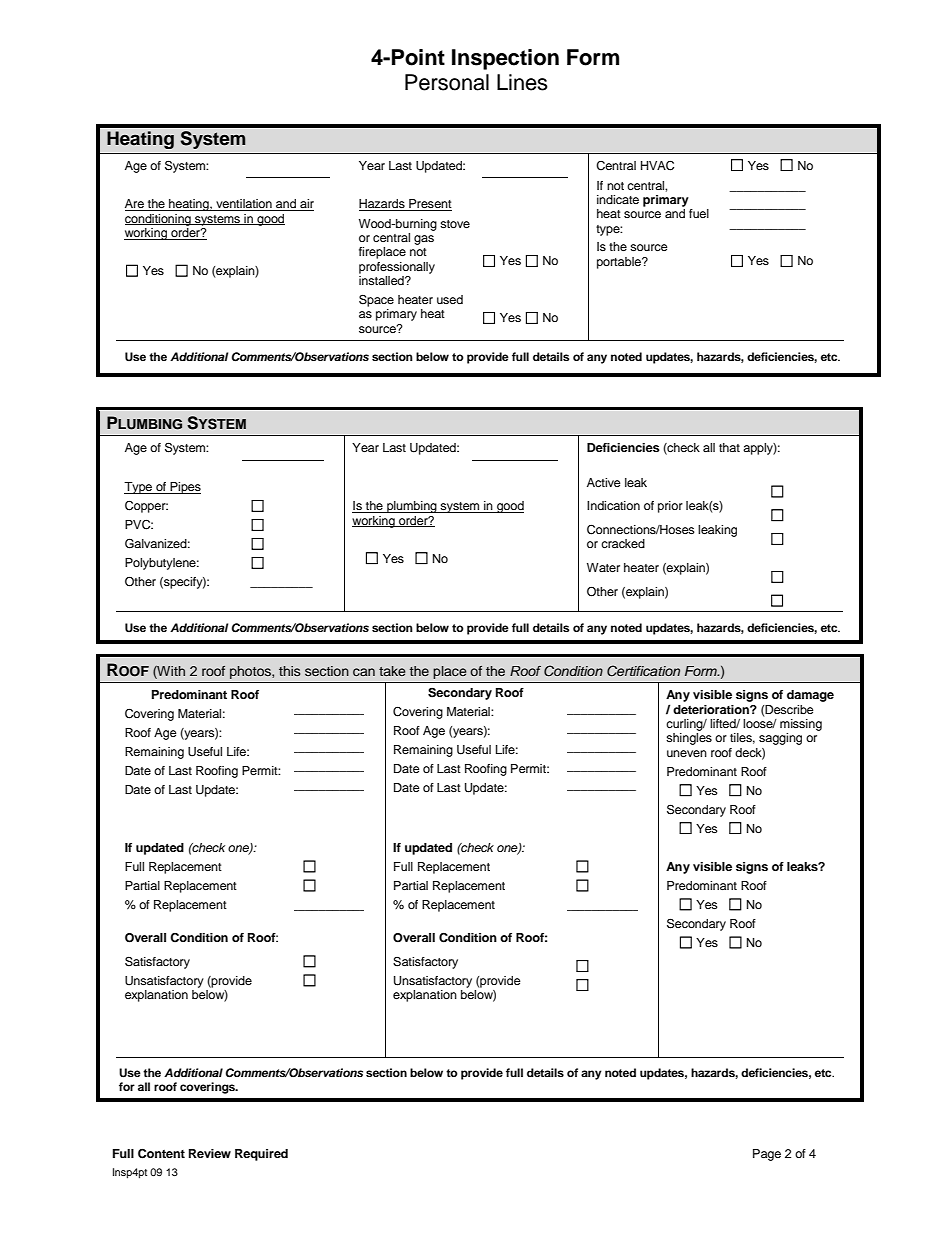  I want to click on Personal, so click(447, 82).
